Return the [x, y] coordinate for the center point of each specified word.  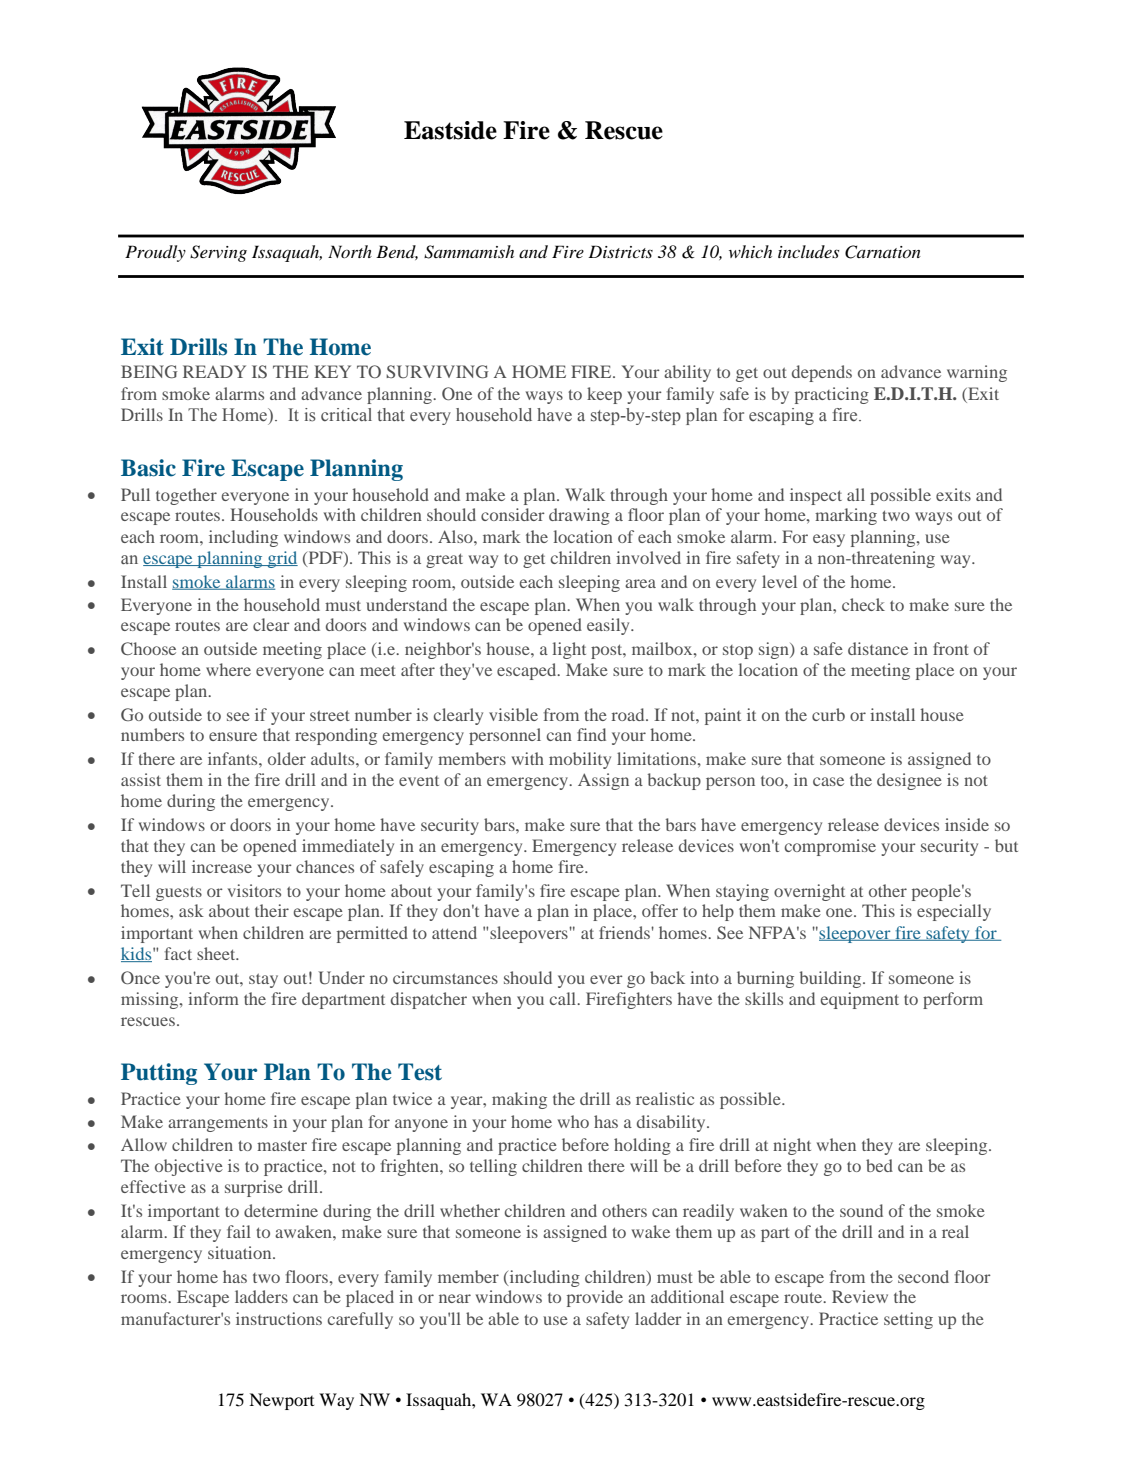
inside [967, 824]
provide [595, 1298]
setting [908, 1320]
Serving [218, 253]
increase [222, 866]
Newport [281, 1401]
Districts [620, 251]
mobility [580, 760]
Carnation [883, 252]
